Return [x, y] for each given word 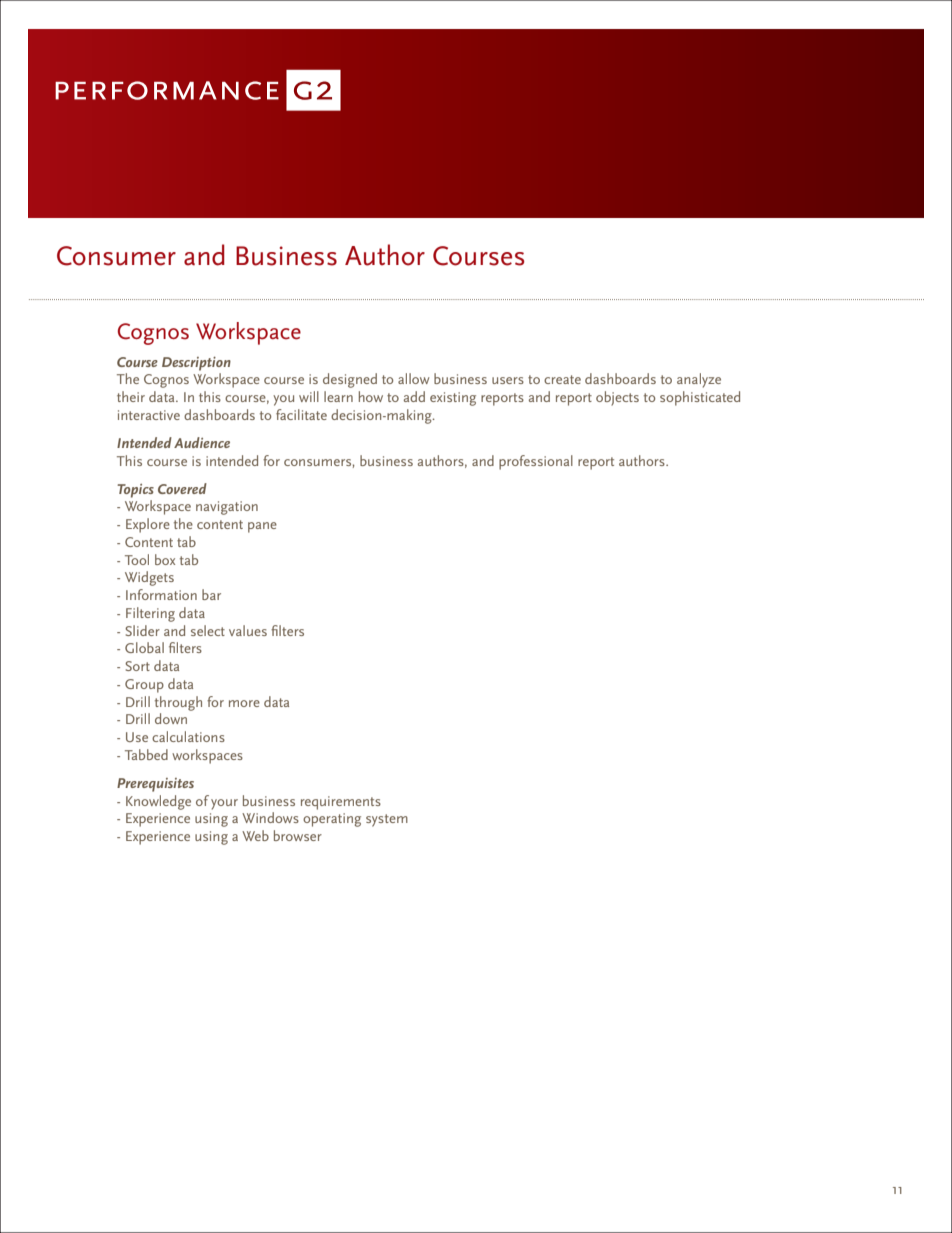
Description [196, 364]
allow [413, 378]
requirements [341, 803]
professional [536, 462]
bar [211, 594]
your [224, 804]
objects [617, 398]
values [248, 630]
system [387, 820]
